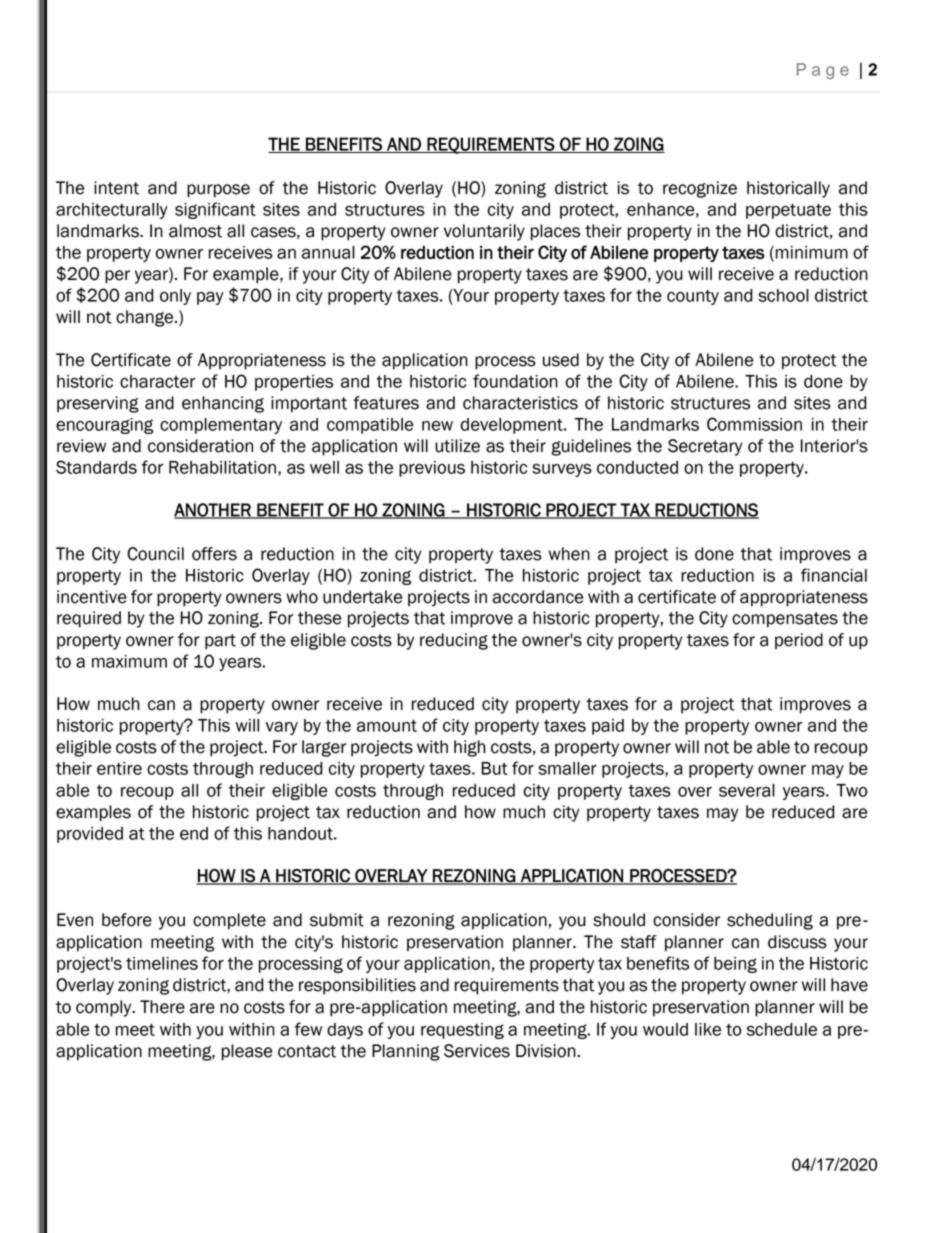 Image resolution: width=952 pixels, height=1233 pixels. I want to click on Secretary, so click(705, 447).
